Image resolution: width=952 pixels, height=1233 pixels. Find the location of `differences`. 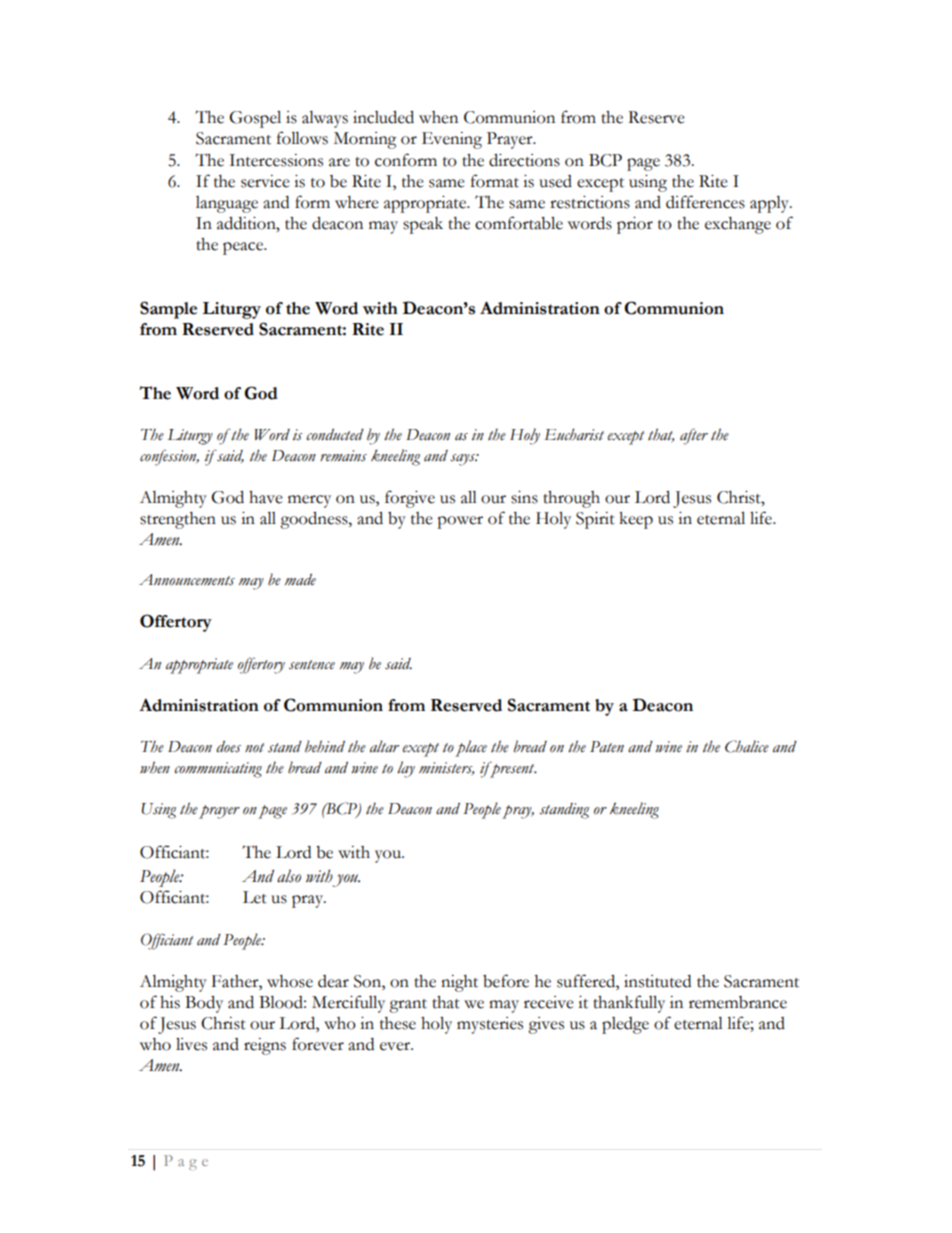

differences is located at coordinates (705, 202).
